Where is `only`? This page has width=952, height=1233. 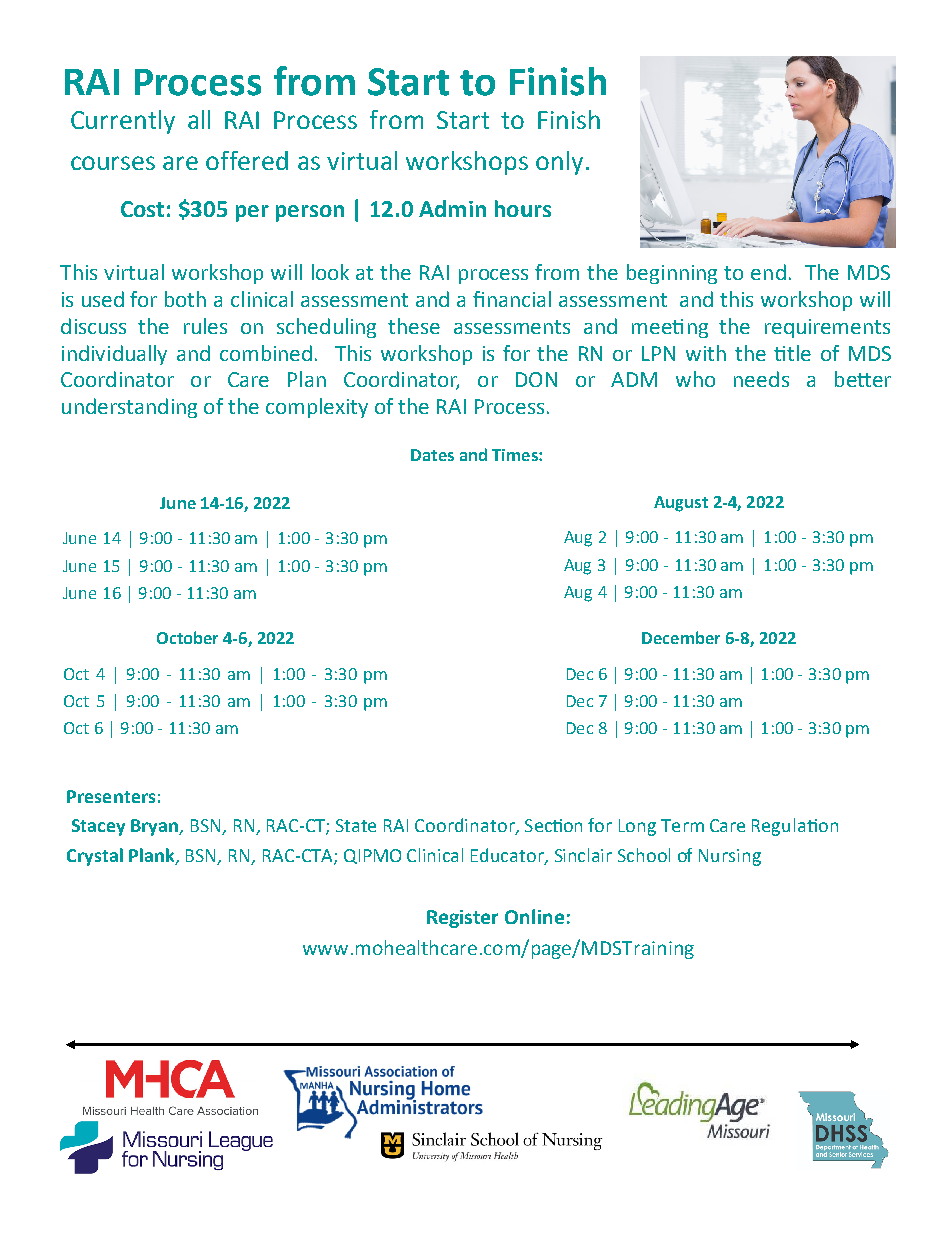
only is located at coordinates (559, 163).
